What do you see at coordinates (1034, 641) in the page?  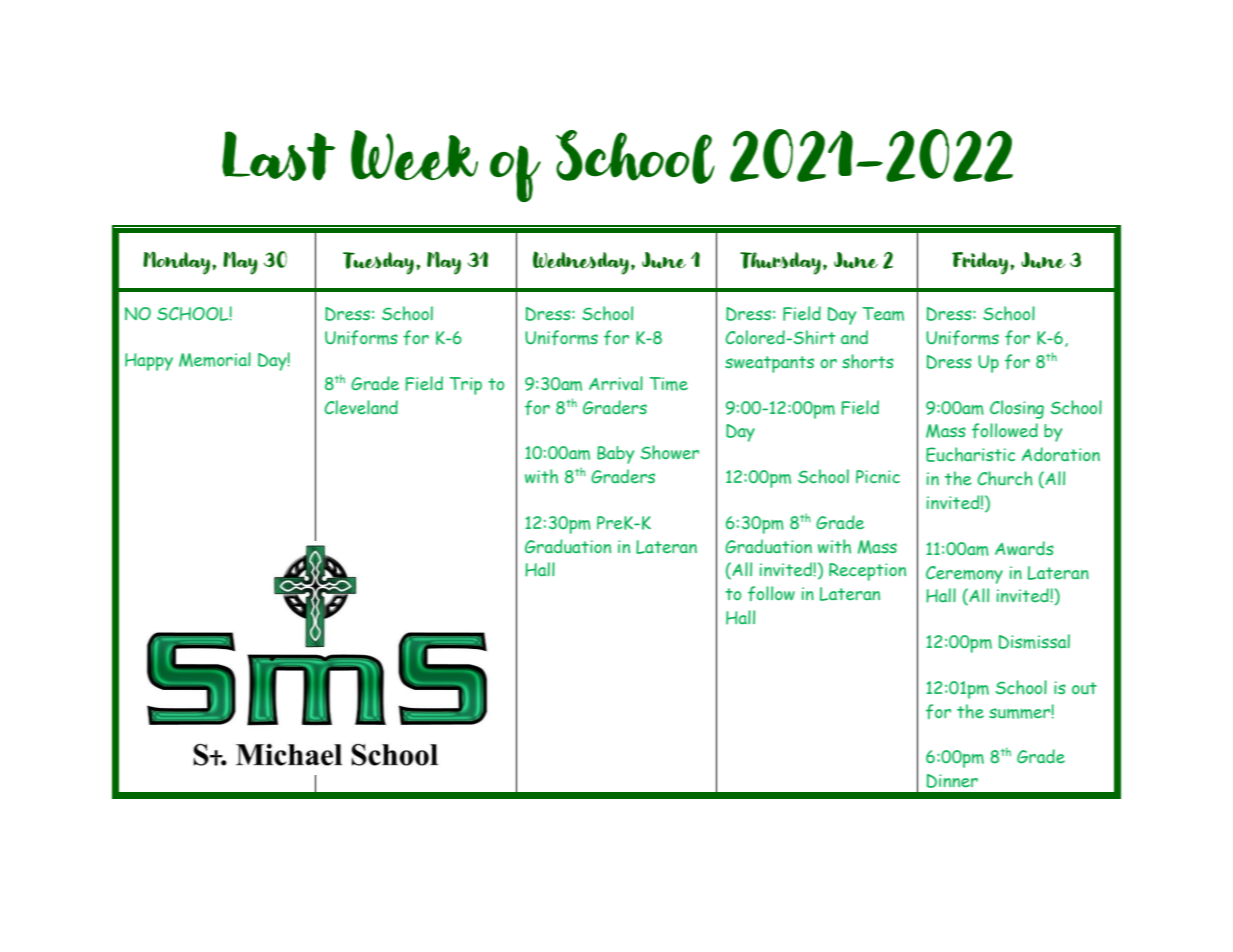 I see `Dismissal` at bounding box center [1034, 641].
